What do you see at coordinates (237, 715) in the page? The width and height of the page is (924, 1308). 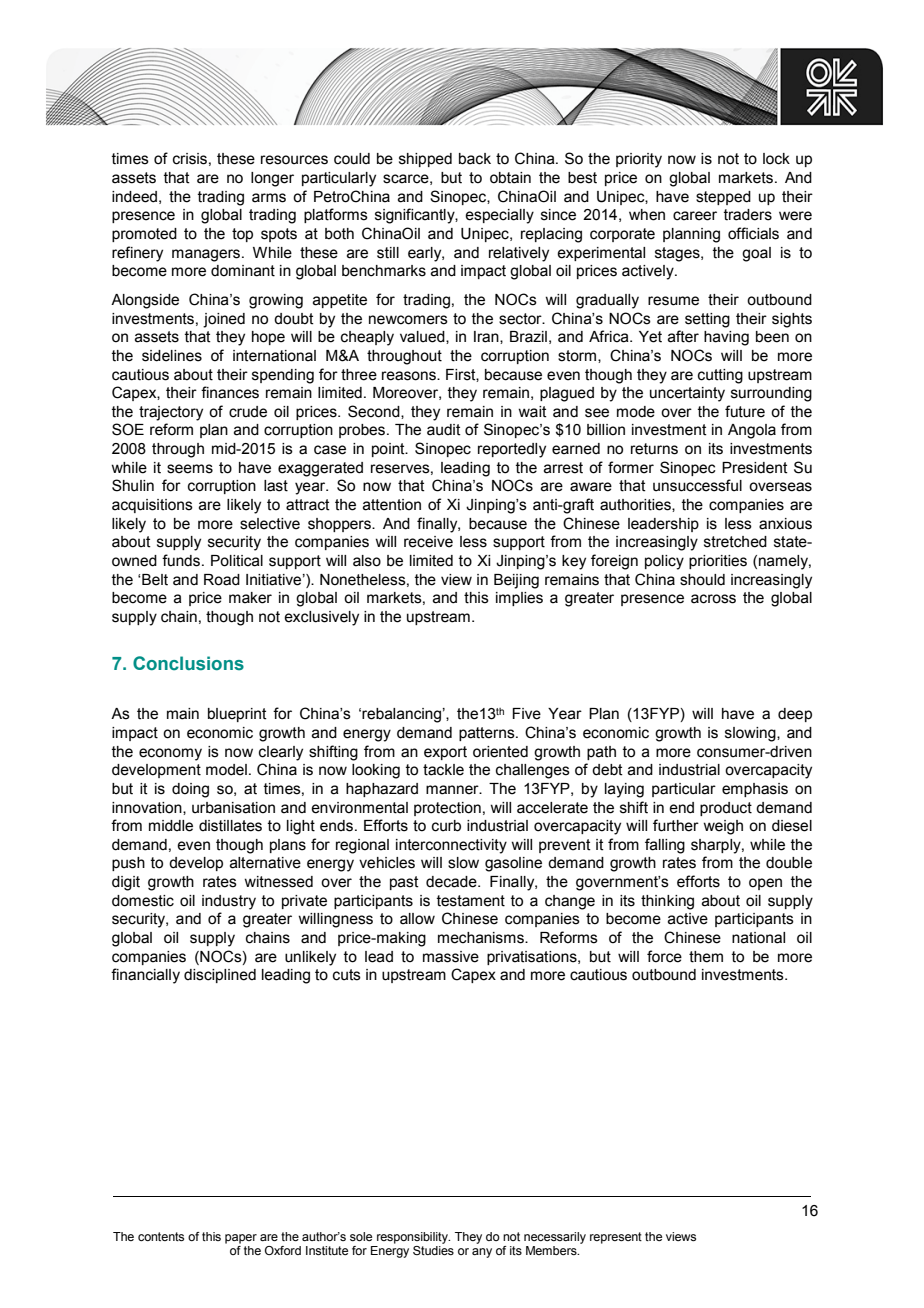 I see `blueprint` at bounding box center [237, 715].
